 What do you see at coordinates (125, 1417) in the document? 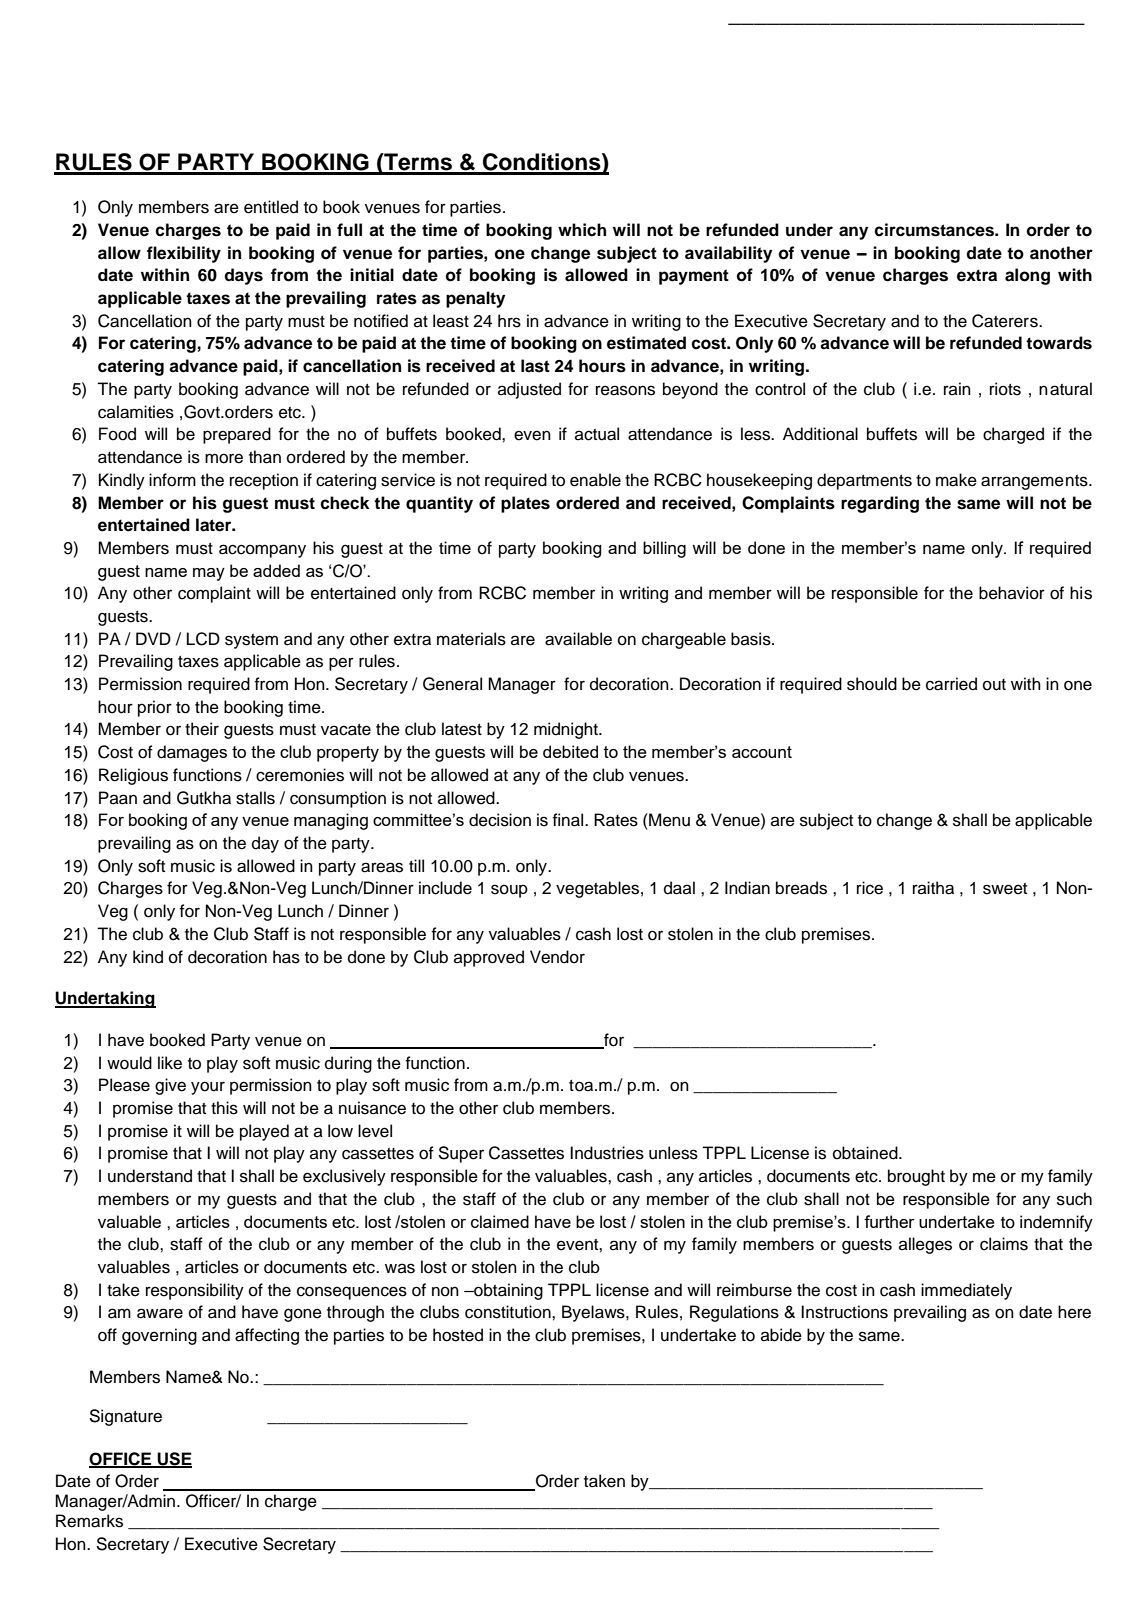
I see `Signature` at bounding box center [125, 1417].
